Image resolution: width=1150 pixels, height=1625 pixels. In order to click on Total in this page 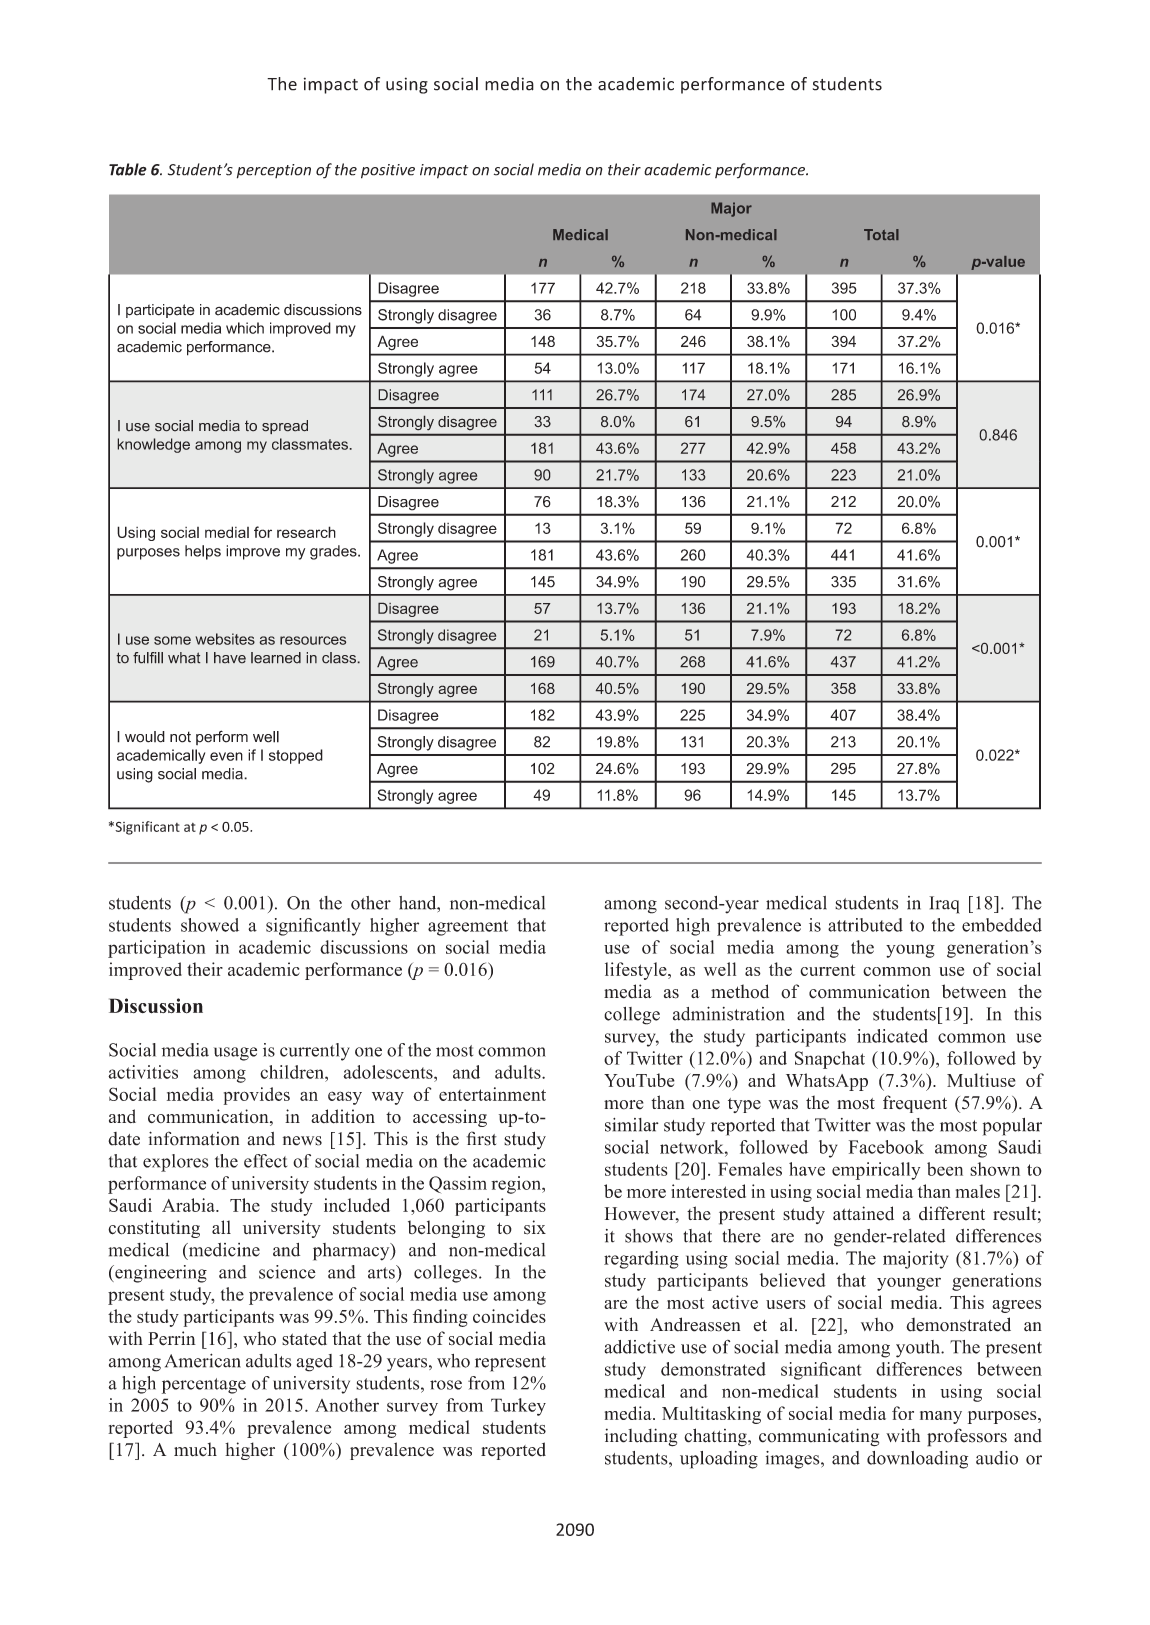, I will do `click(881, 234)`.
